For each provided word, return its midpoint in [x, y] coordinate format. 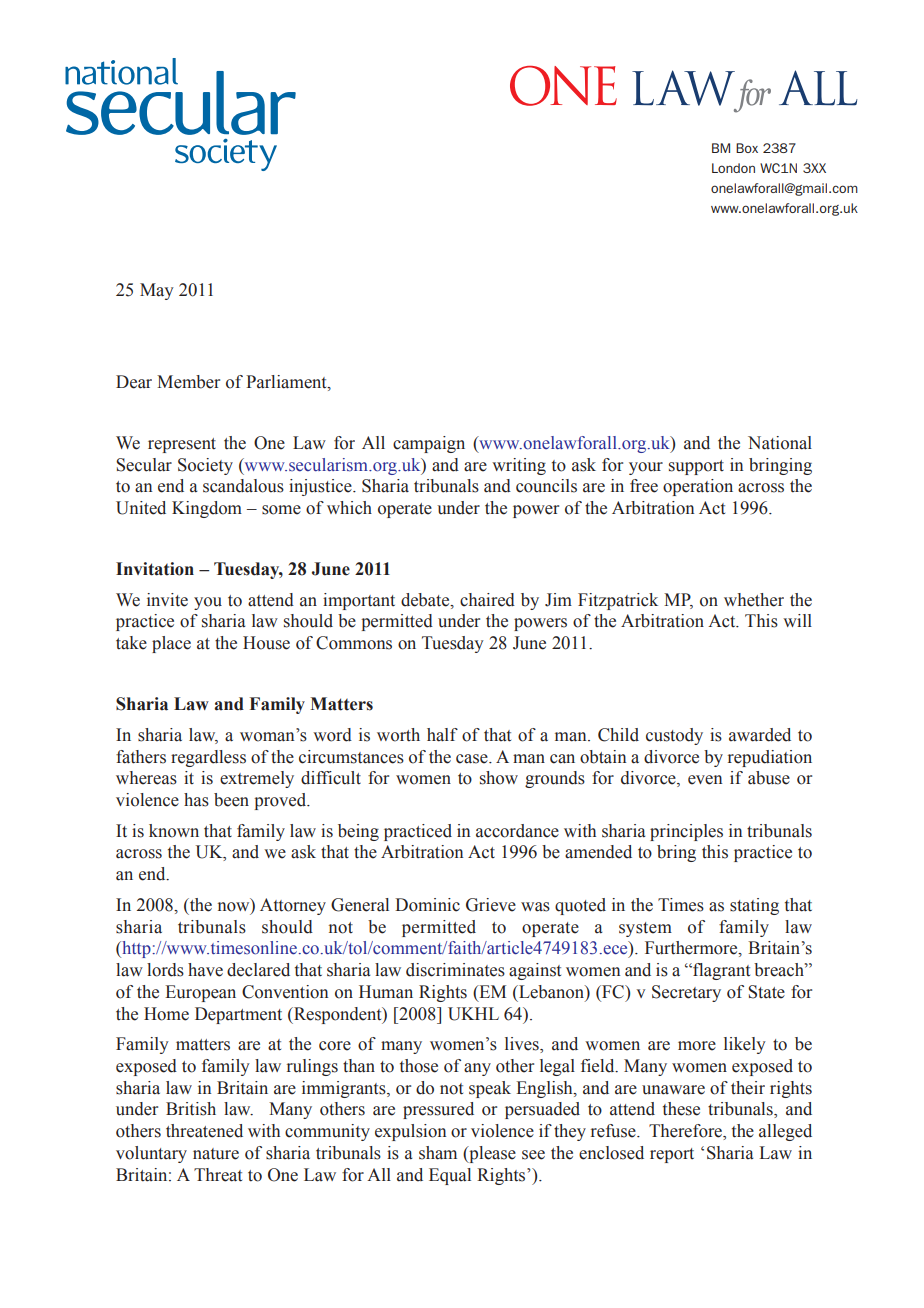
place [171, 644]
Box [747, 148]
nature [216, 1154]
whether [754, 600]
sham [438, 1153]
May [157, 291]
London [733, 168]
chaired [487, 600]
